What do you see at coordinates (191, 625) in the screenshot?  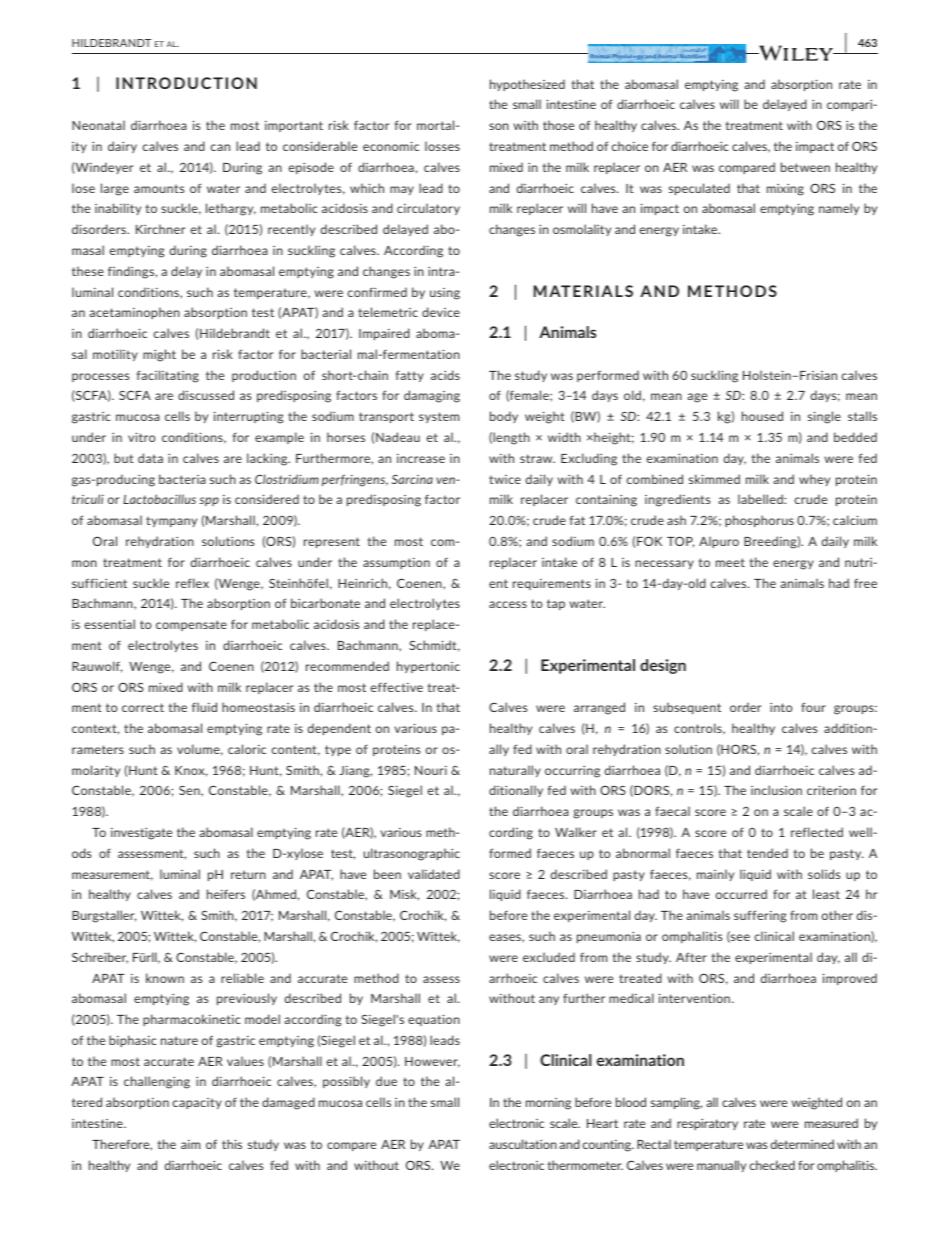 I see `compensate` at bounding box center [191, 625].
